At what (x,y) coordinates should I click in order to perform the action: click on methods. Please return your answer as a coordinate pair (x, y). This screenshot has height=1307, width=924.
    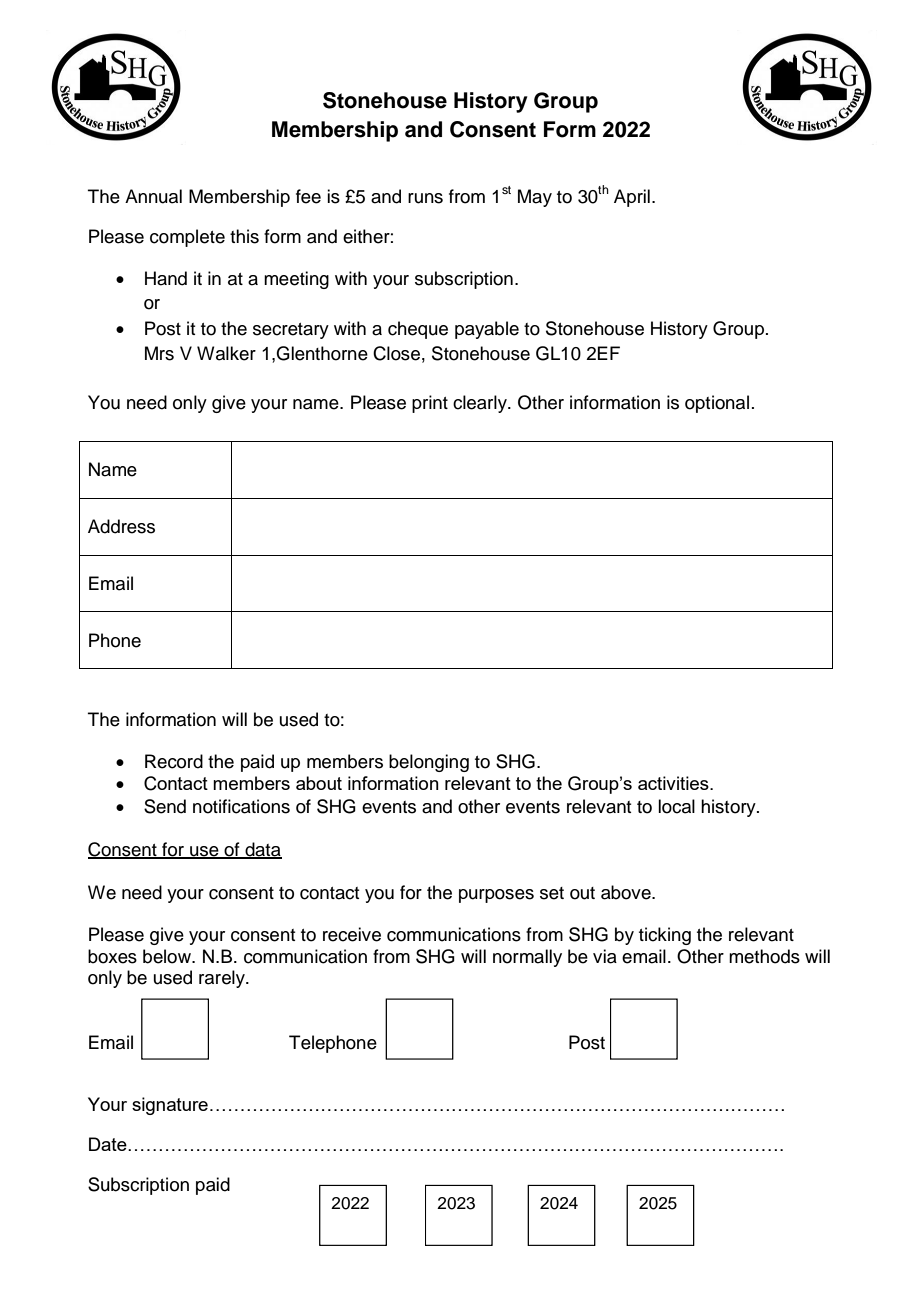
    Looking at the image, I should click on (764, 956).
